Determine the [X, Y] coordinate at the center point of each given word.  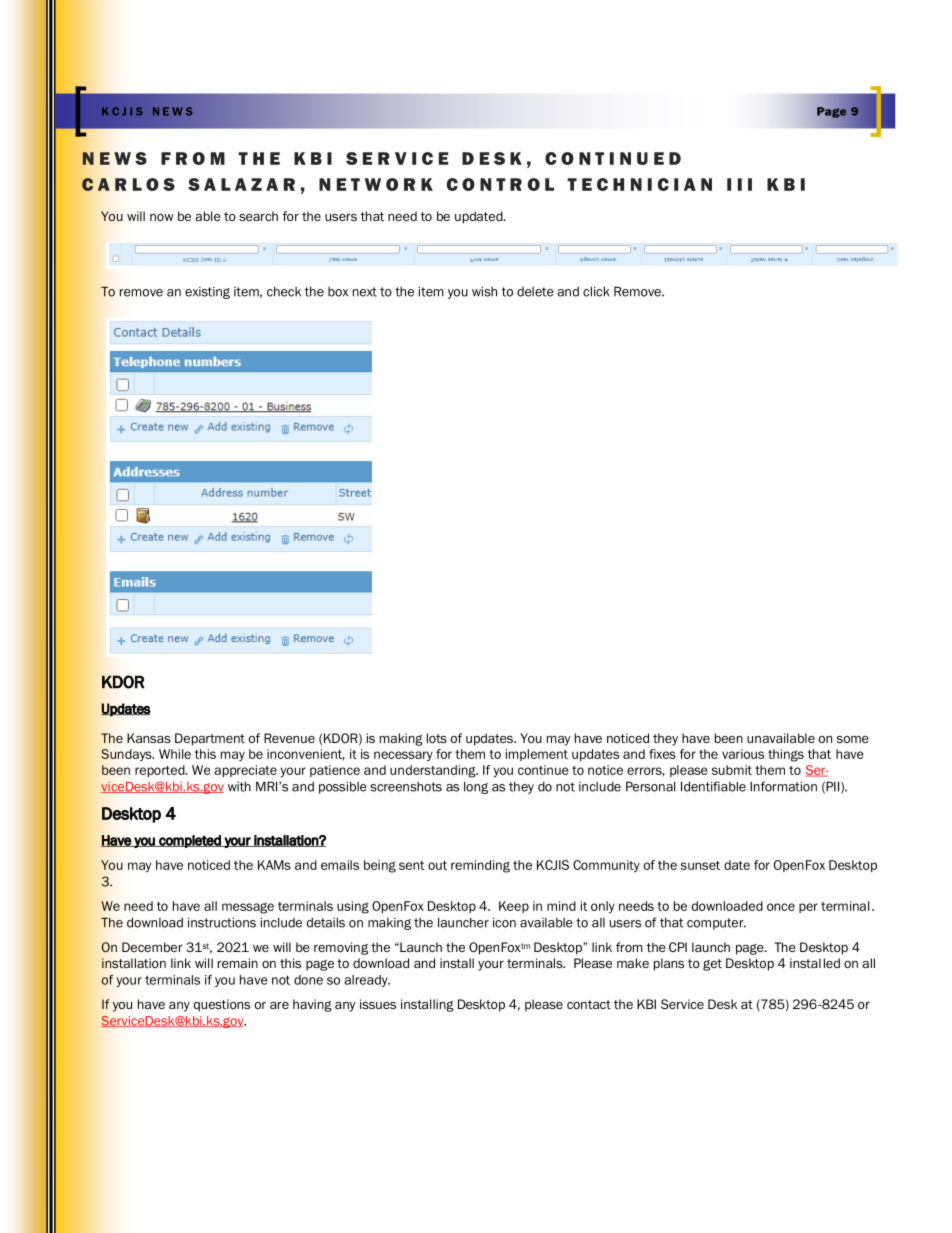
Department [210, 739]
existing [207, 293]
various [743, 754]
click [596, 291]
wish [484, 291]
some [852, 739]
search [258, 216]
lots [437, 738]
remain [238, 963]
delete [535, 292]
